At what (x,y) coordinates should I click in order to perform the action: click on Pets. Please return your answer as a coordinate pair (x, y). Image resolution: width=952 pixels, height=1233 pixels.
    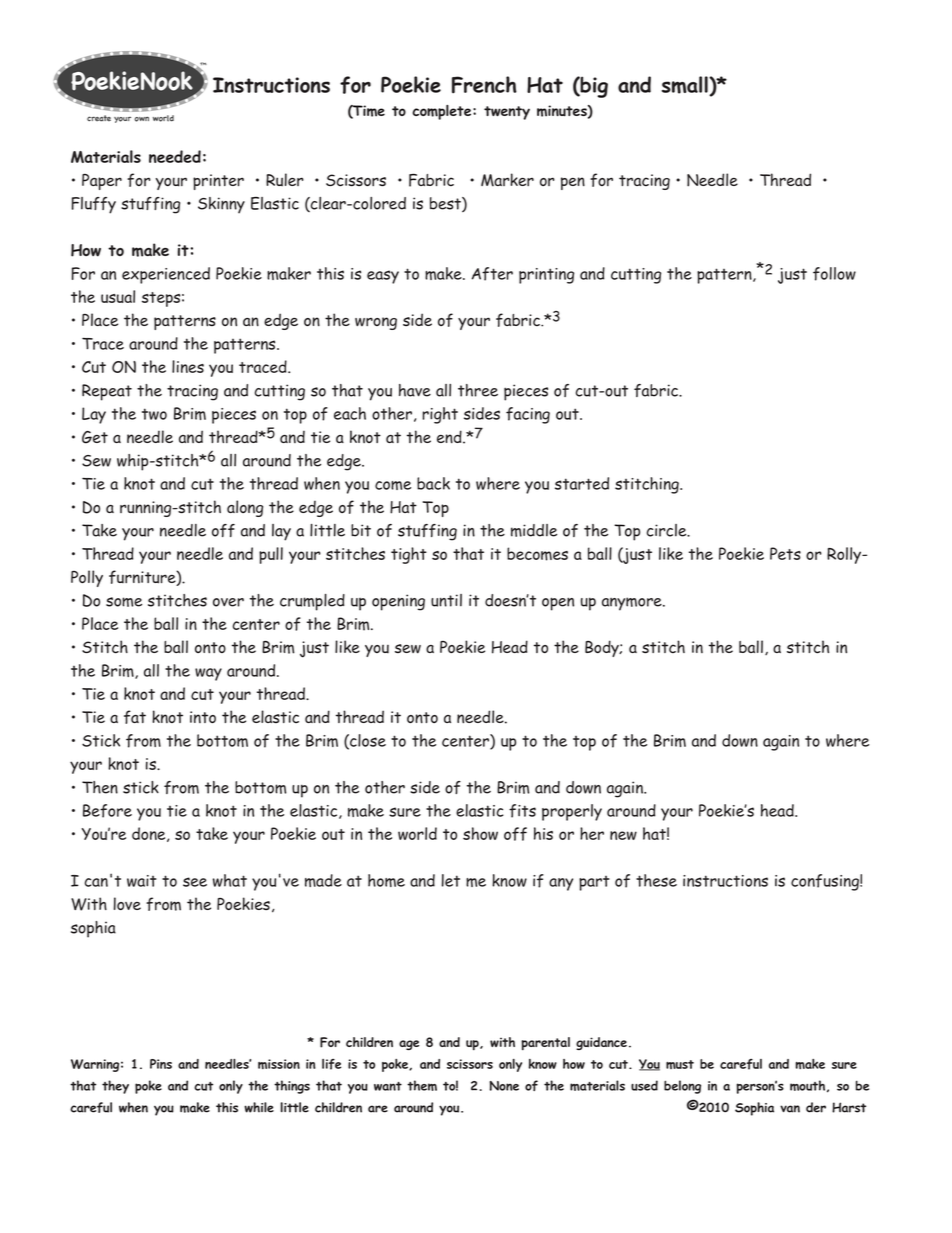
    Looking at the image, I should click on (785, 553).
